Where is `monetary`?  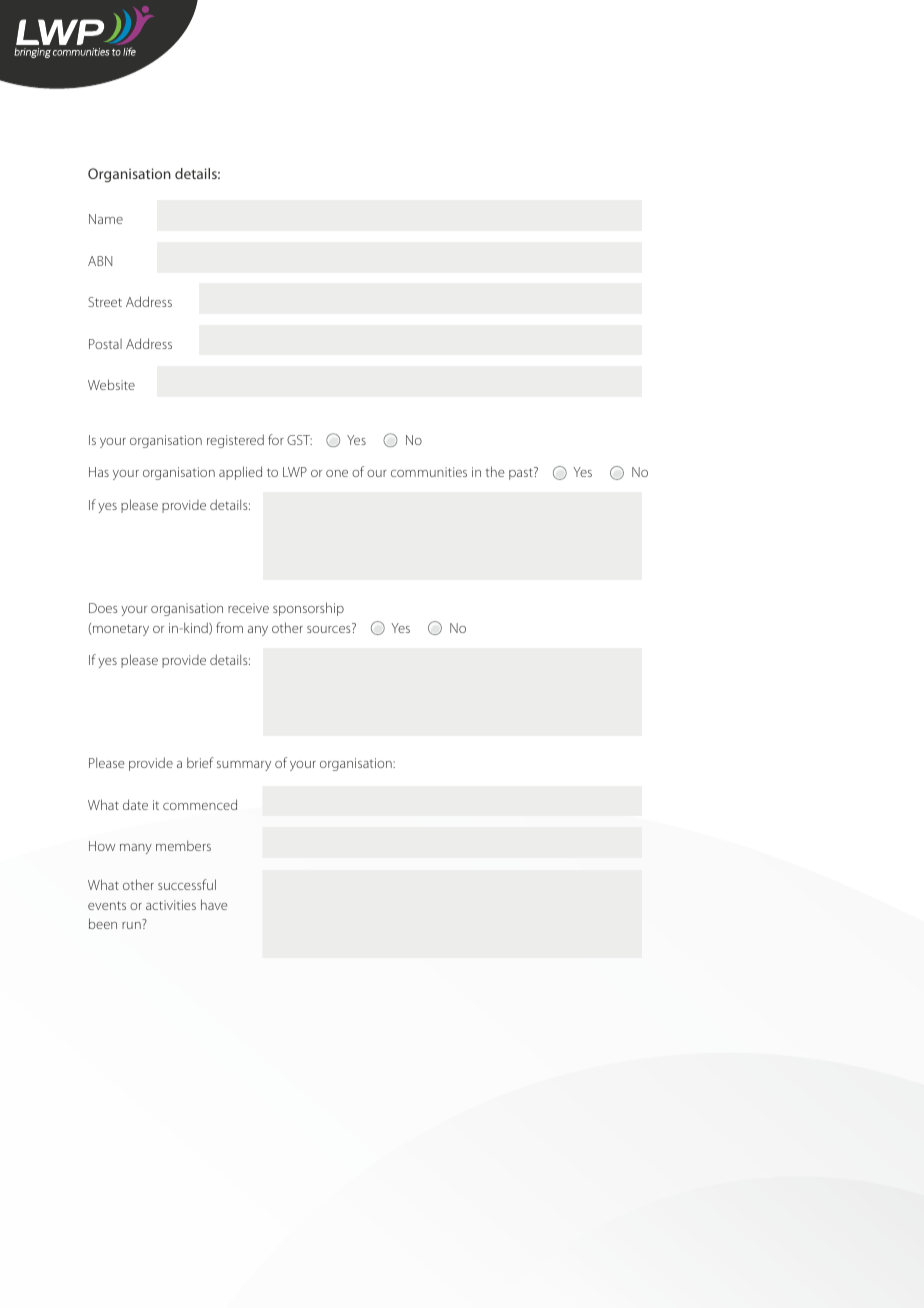
monetary is located at coordinates (121, 630).
